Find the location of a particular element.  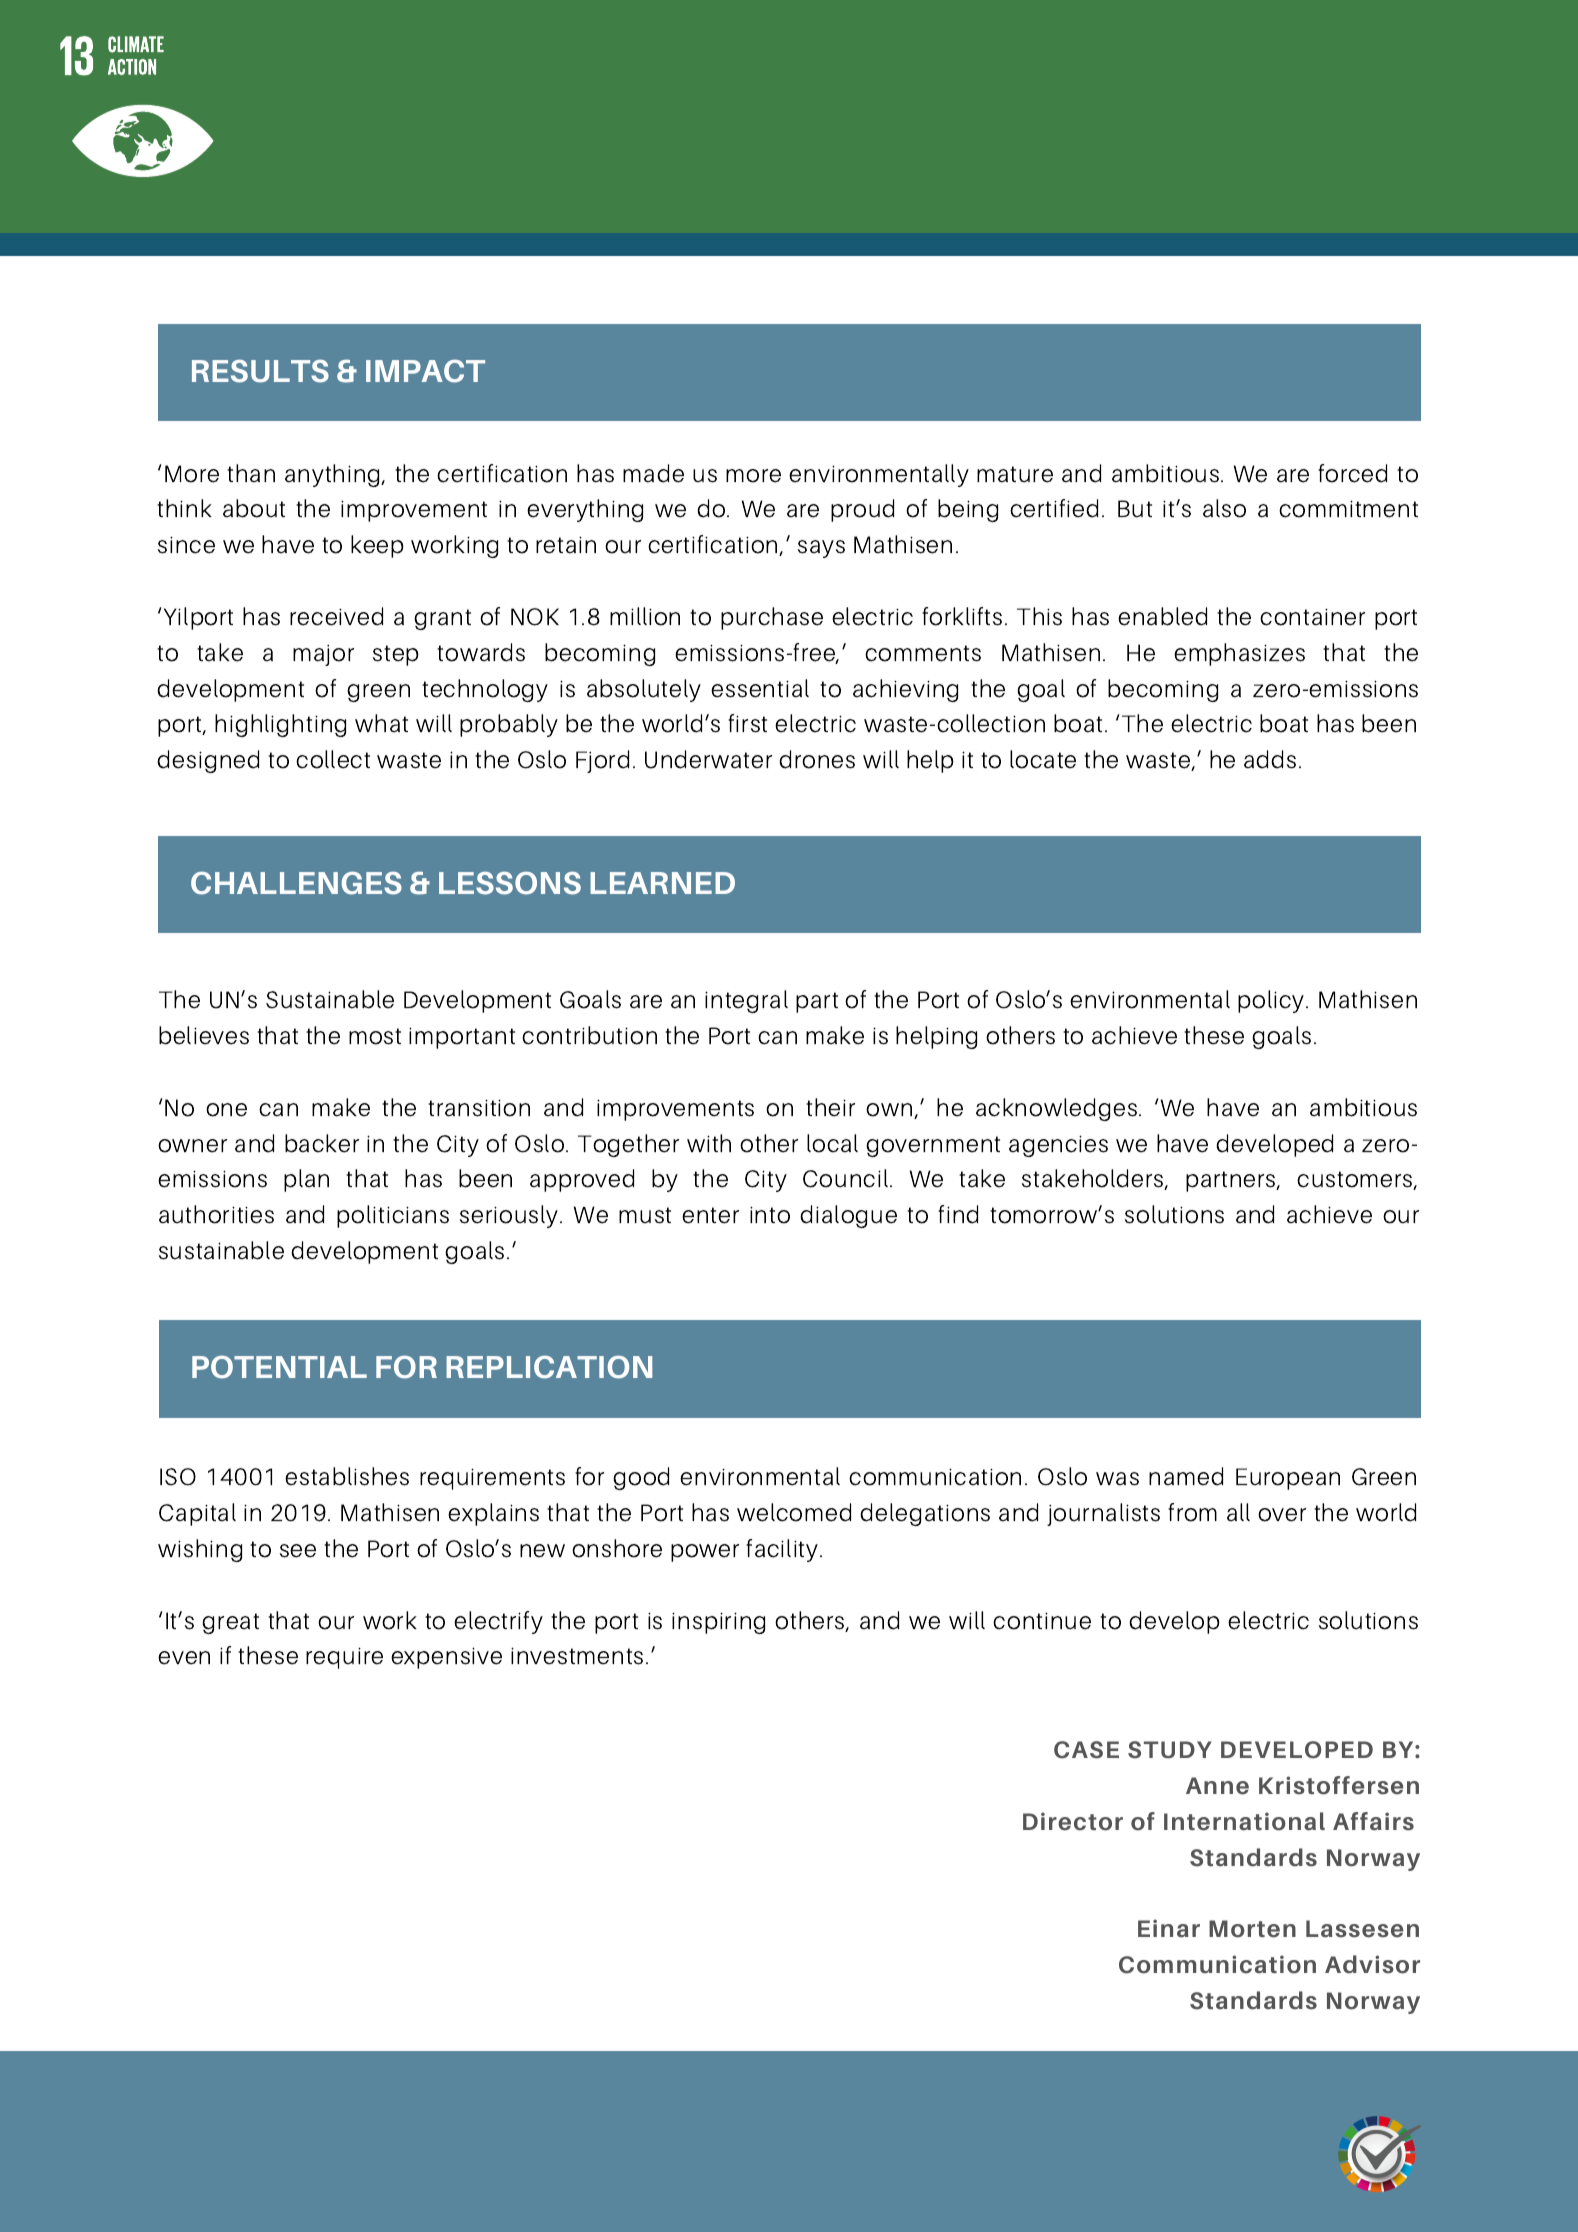

backer is located at coordinates (322, 1143).
